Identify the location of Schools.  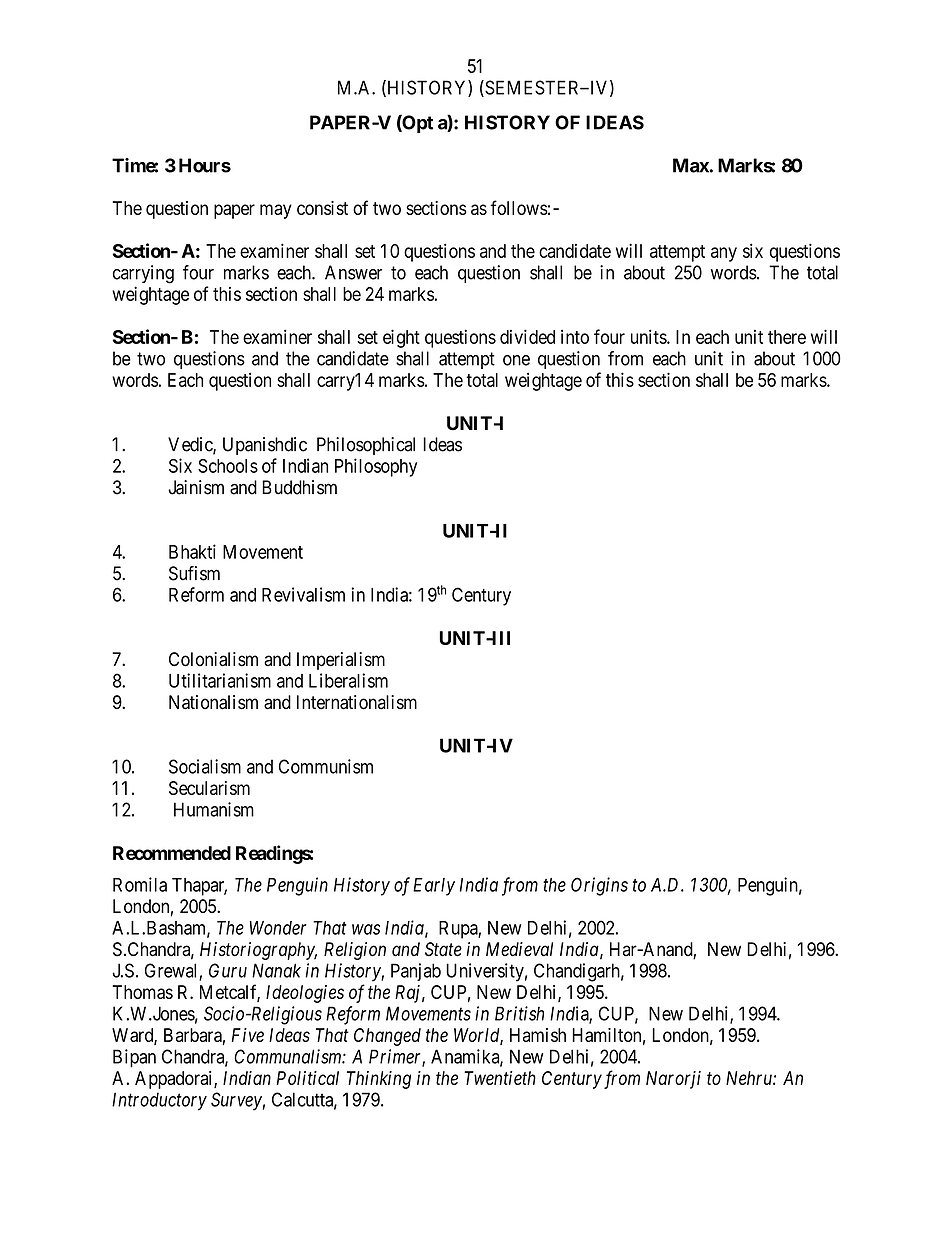
(228, 466).
